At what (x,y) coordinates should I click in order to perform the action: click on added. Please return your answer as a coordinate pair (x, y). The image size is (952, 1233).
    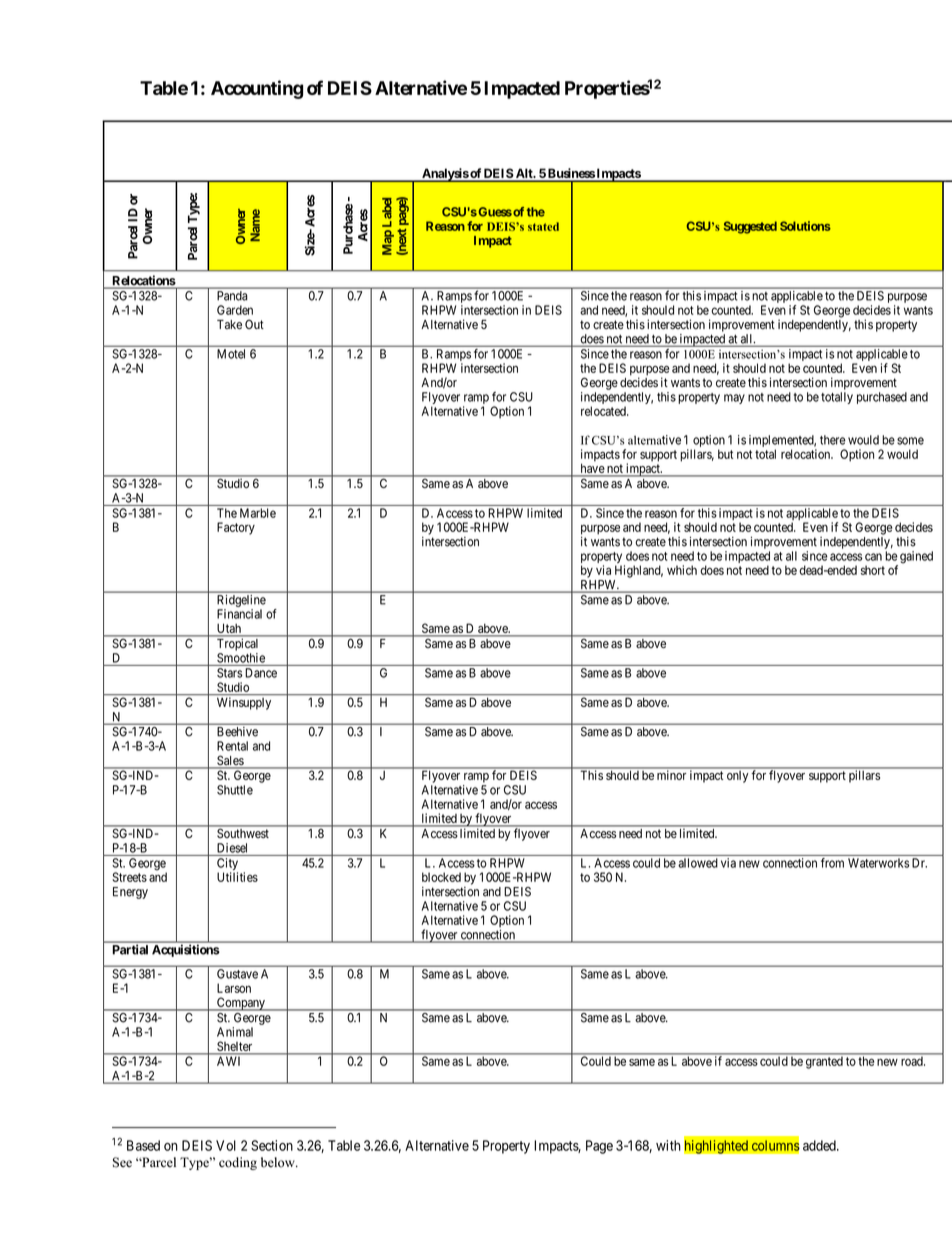
    Looking at the image, I should click on (820, 1145).
